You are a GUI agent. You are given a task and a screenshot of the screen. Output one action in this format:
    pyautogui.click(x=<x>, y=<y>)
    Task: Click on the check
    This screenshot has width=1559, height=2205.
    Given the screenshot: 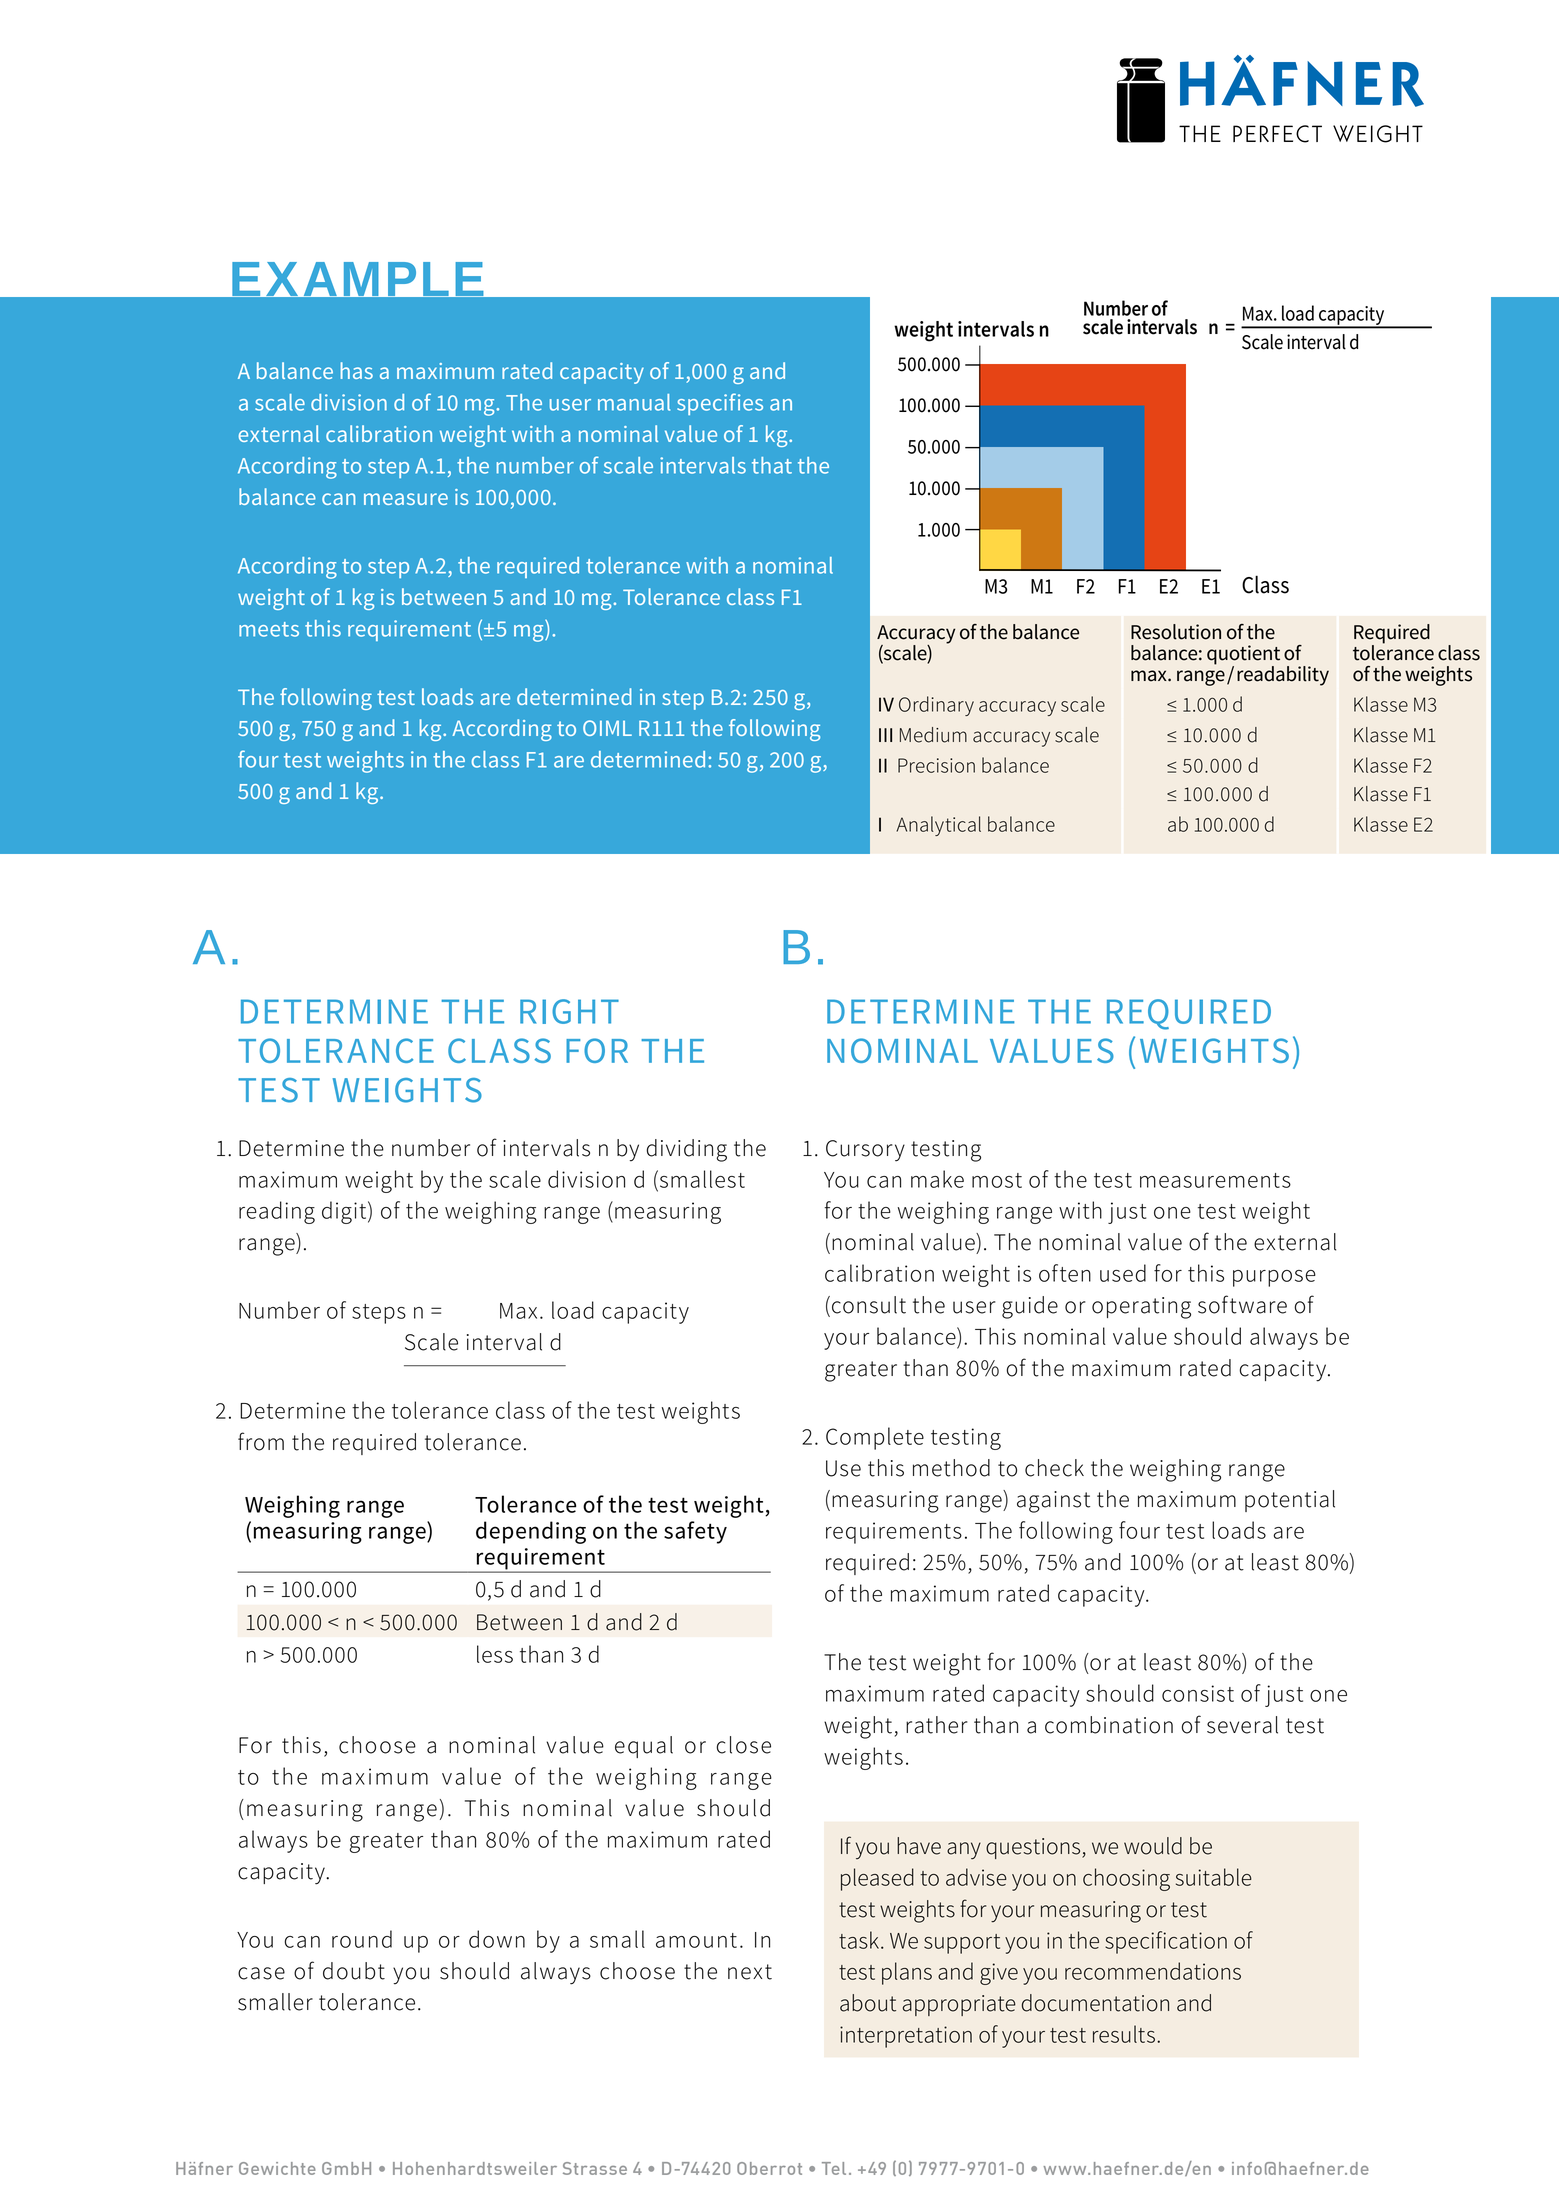 What is the action you would take?
    pyautogui.click(x=1054, y=1468)
